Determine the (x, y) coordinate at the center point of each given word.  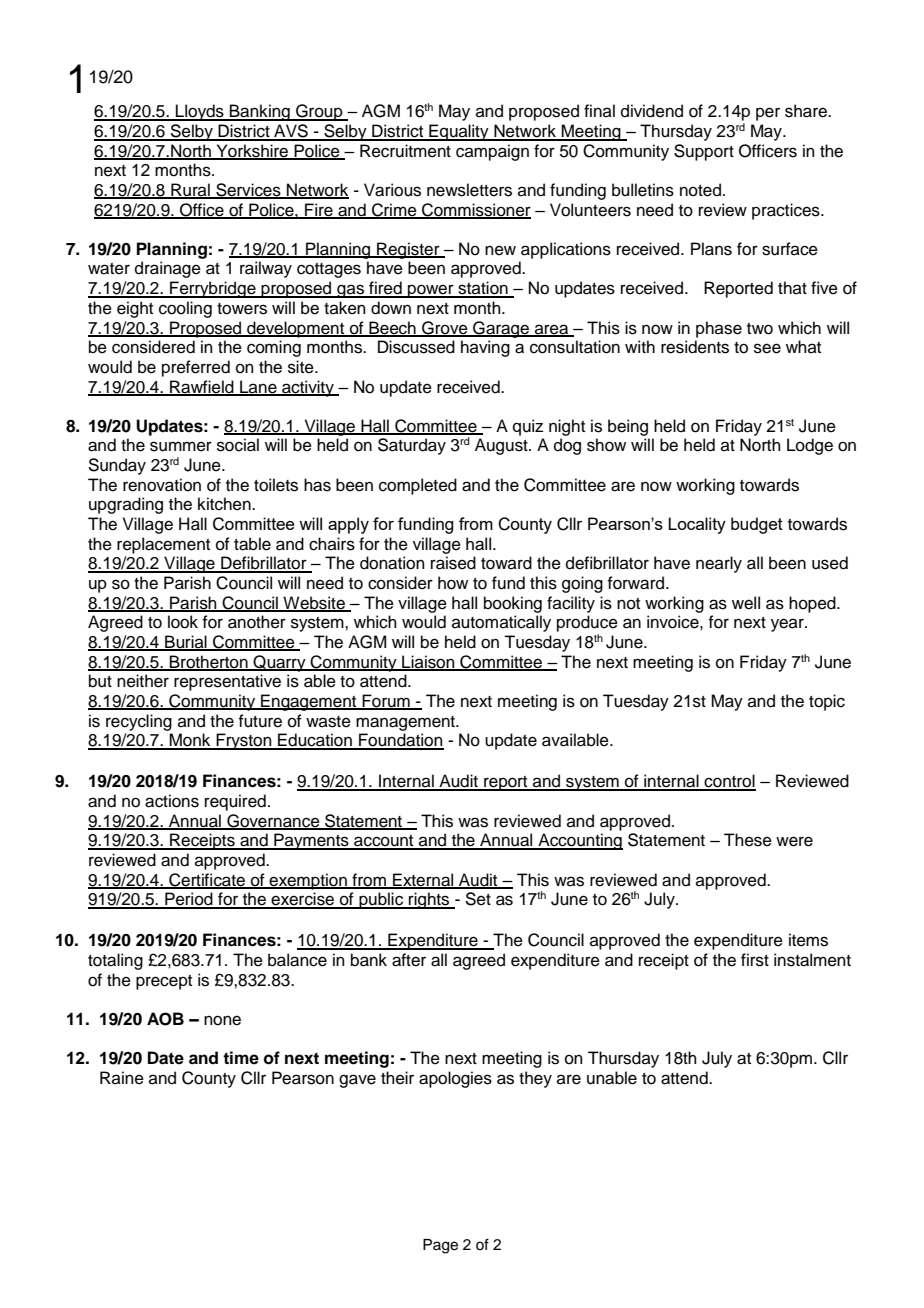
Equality (459, 132)
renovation (162, 485)
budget (757, 525)
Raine (122, 1078)
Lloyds (200, 112)
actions (172, 801)
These (748, 840)
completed (418, 486)
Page (440, 1246)
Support (704, 152)
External (423, 880)
